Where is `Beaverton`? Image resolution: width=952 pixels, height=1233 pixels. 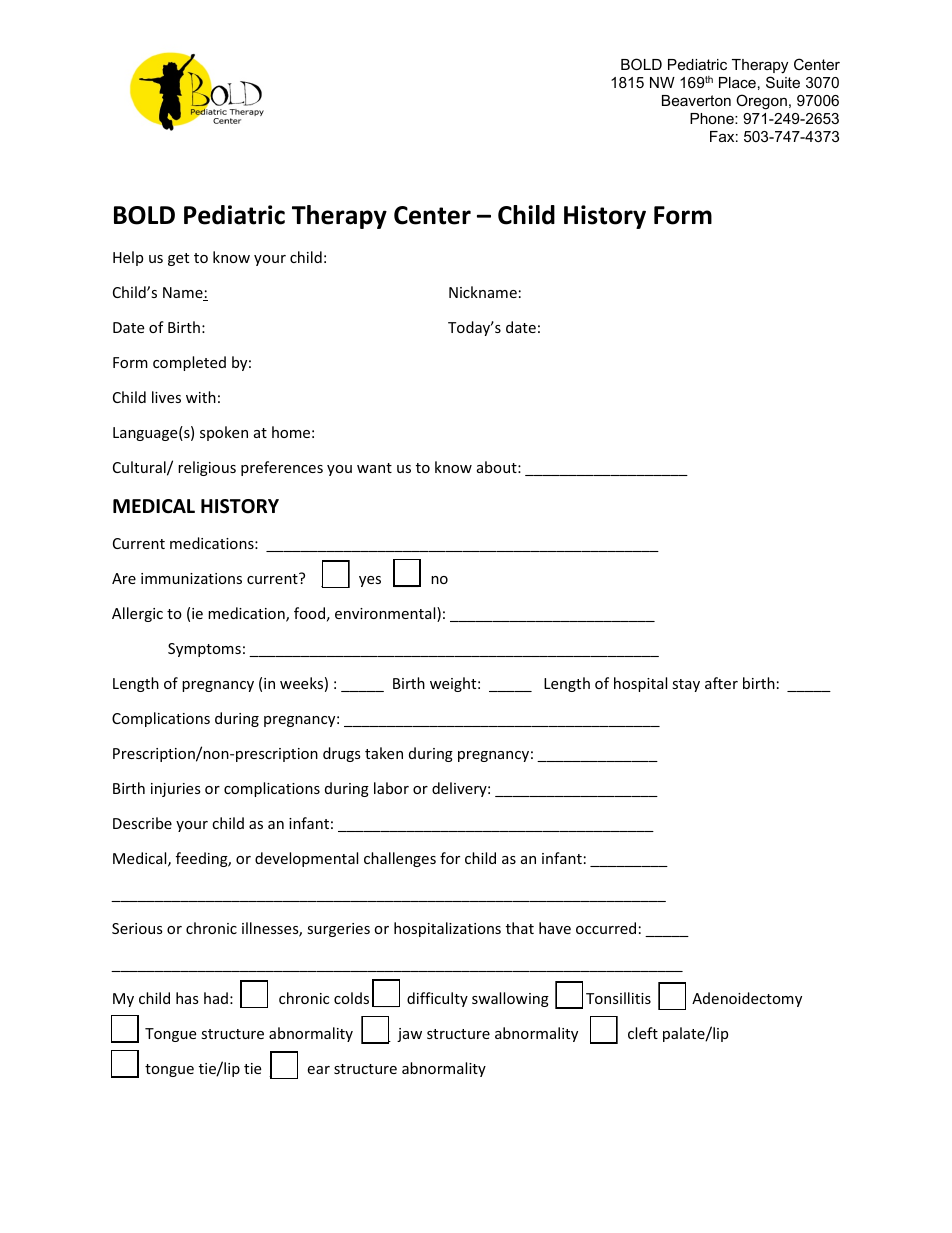 Beaverton is located at coordinates (696, 100).
